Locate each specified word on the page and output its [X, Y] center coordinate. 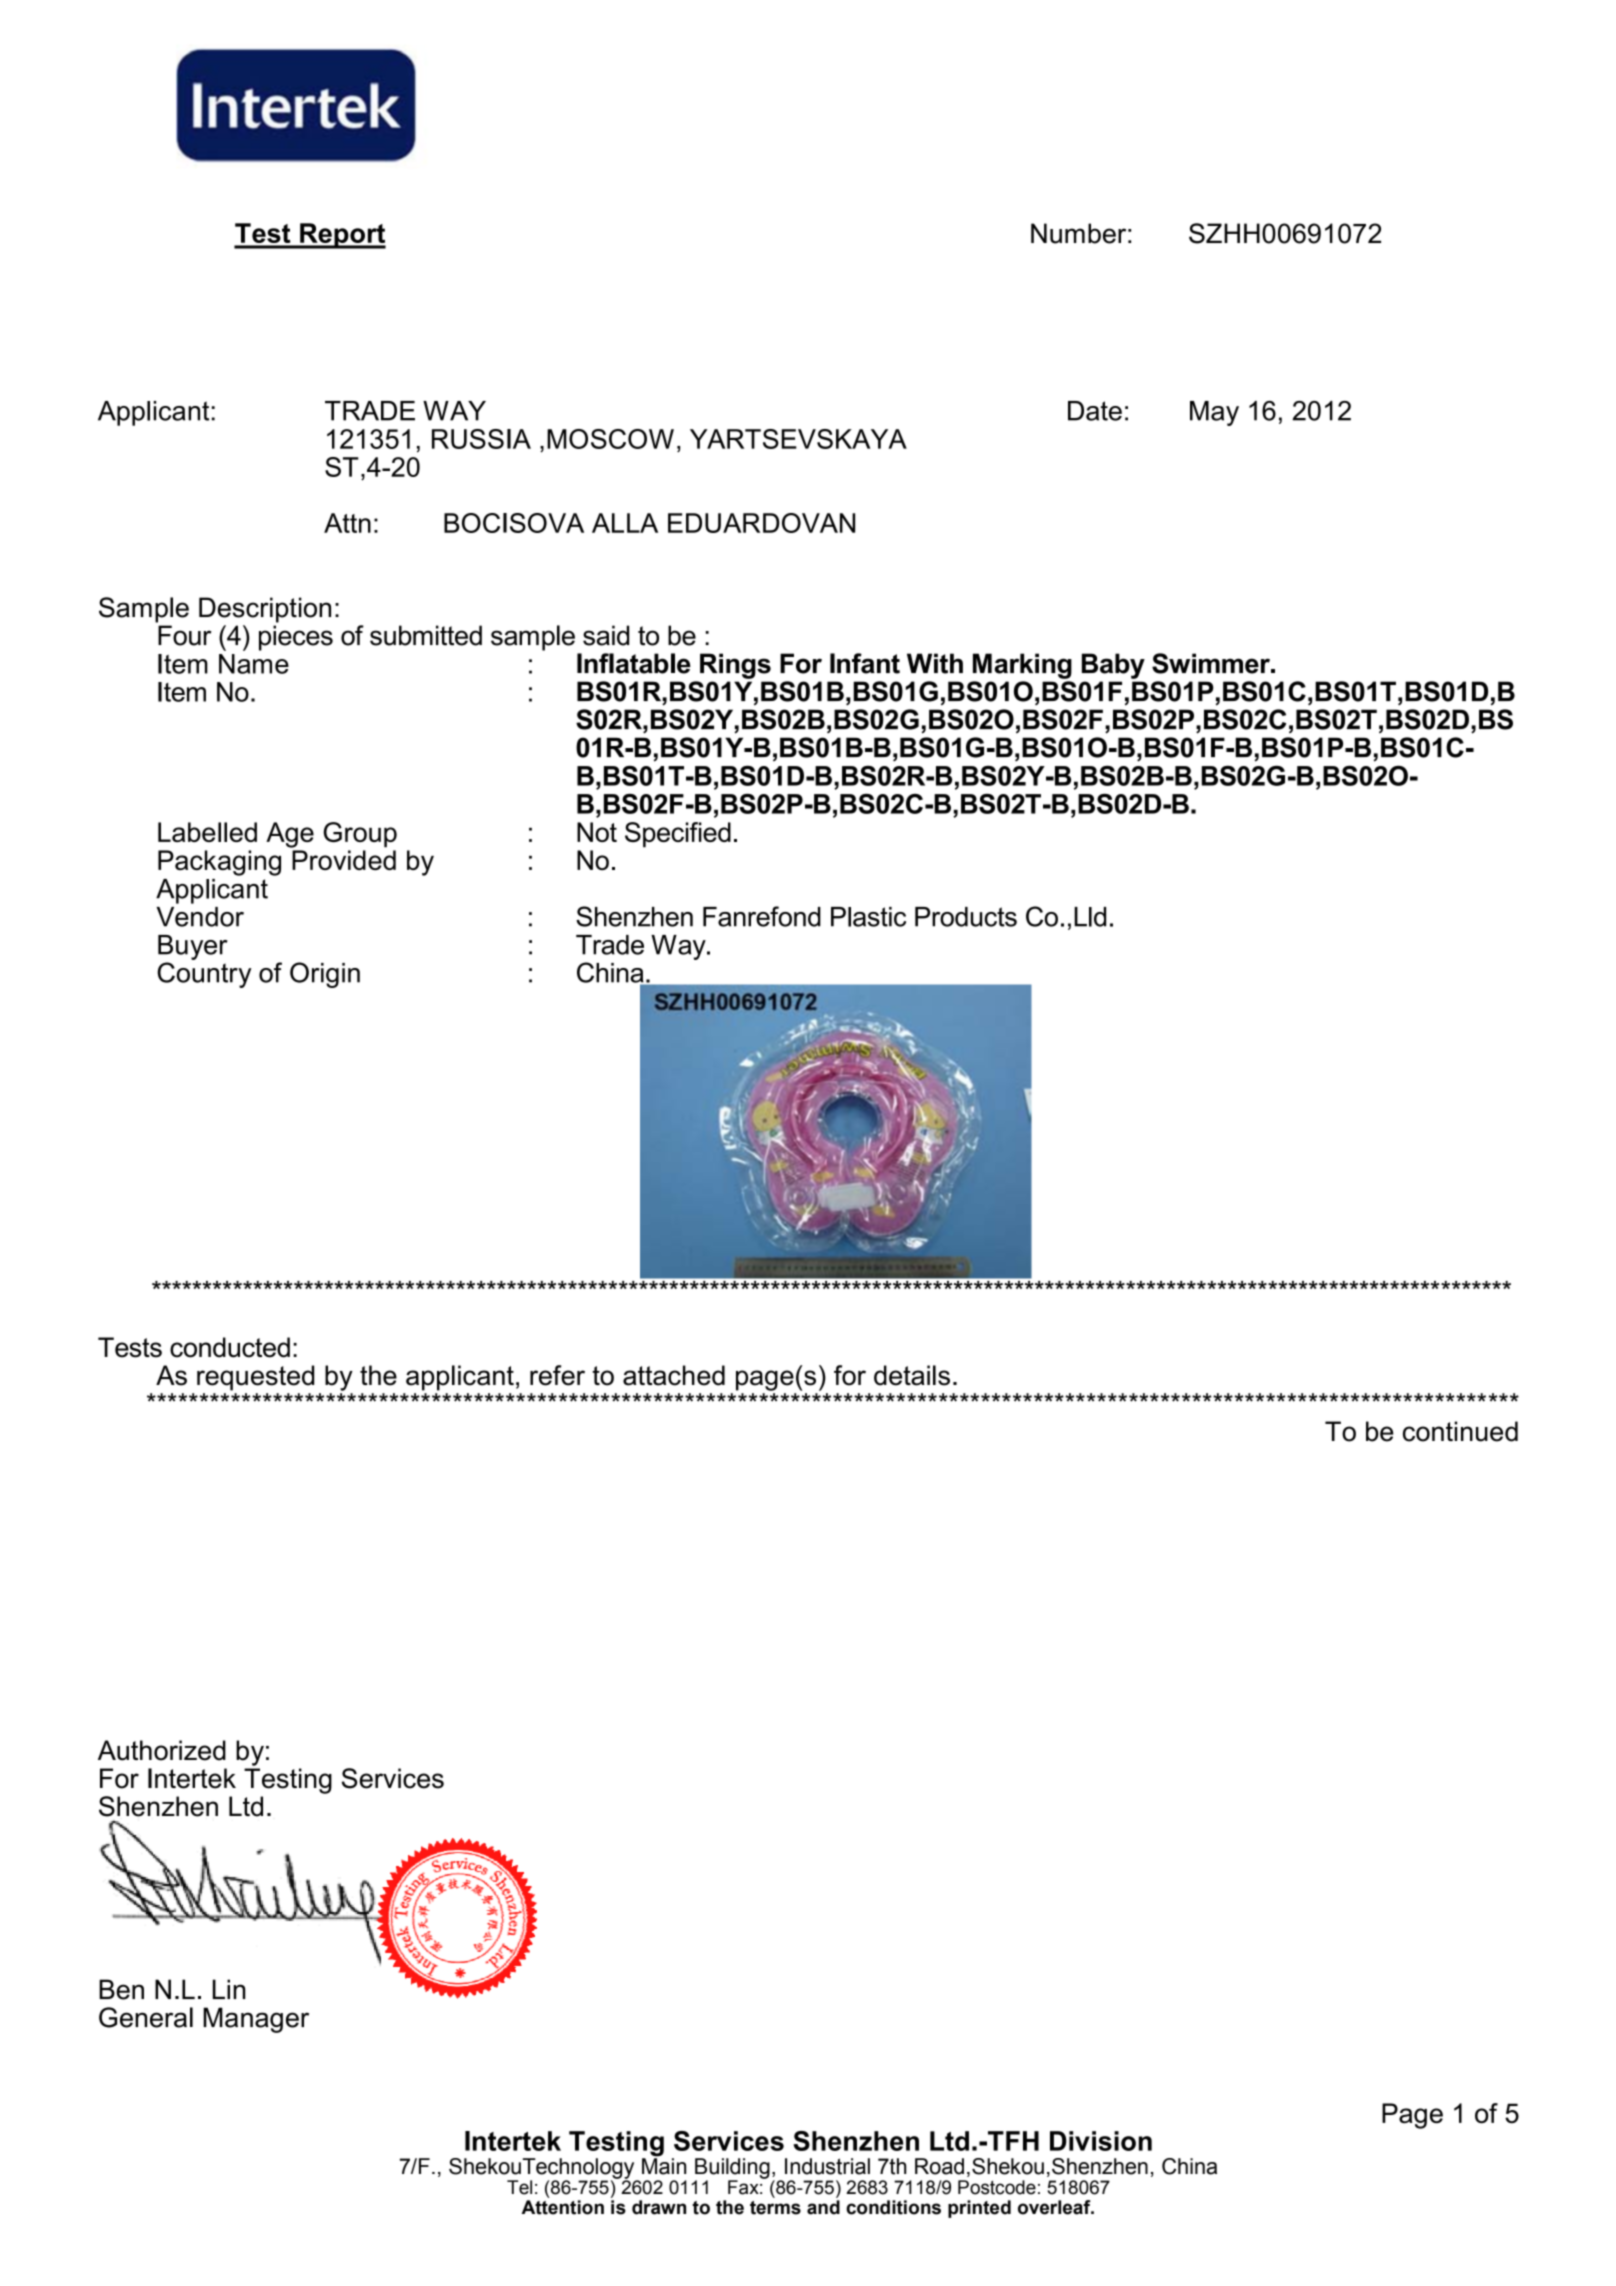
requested [255, 1378]
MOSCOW [610, 439]
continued [1460, 1431]
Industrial [827, 2166]
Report [342, 236]
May [1214, 413]
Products [966, 917]
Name [254, 664]
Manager [256, 2020]
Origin [325, 975]
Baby [1113, 666]
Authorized [162, 1750]
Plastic [868, 917]
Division [1101, 2141]
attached [674, 1375]
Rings [735, 666]
